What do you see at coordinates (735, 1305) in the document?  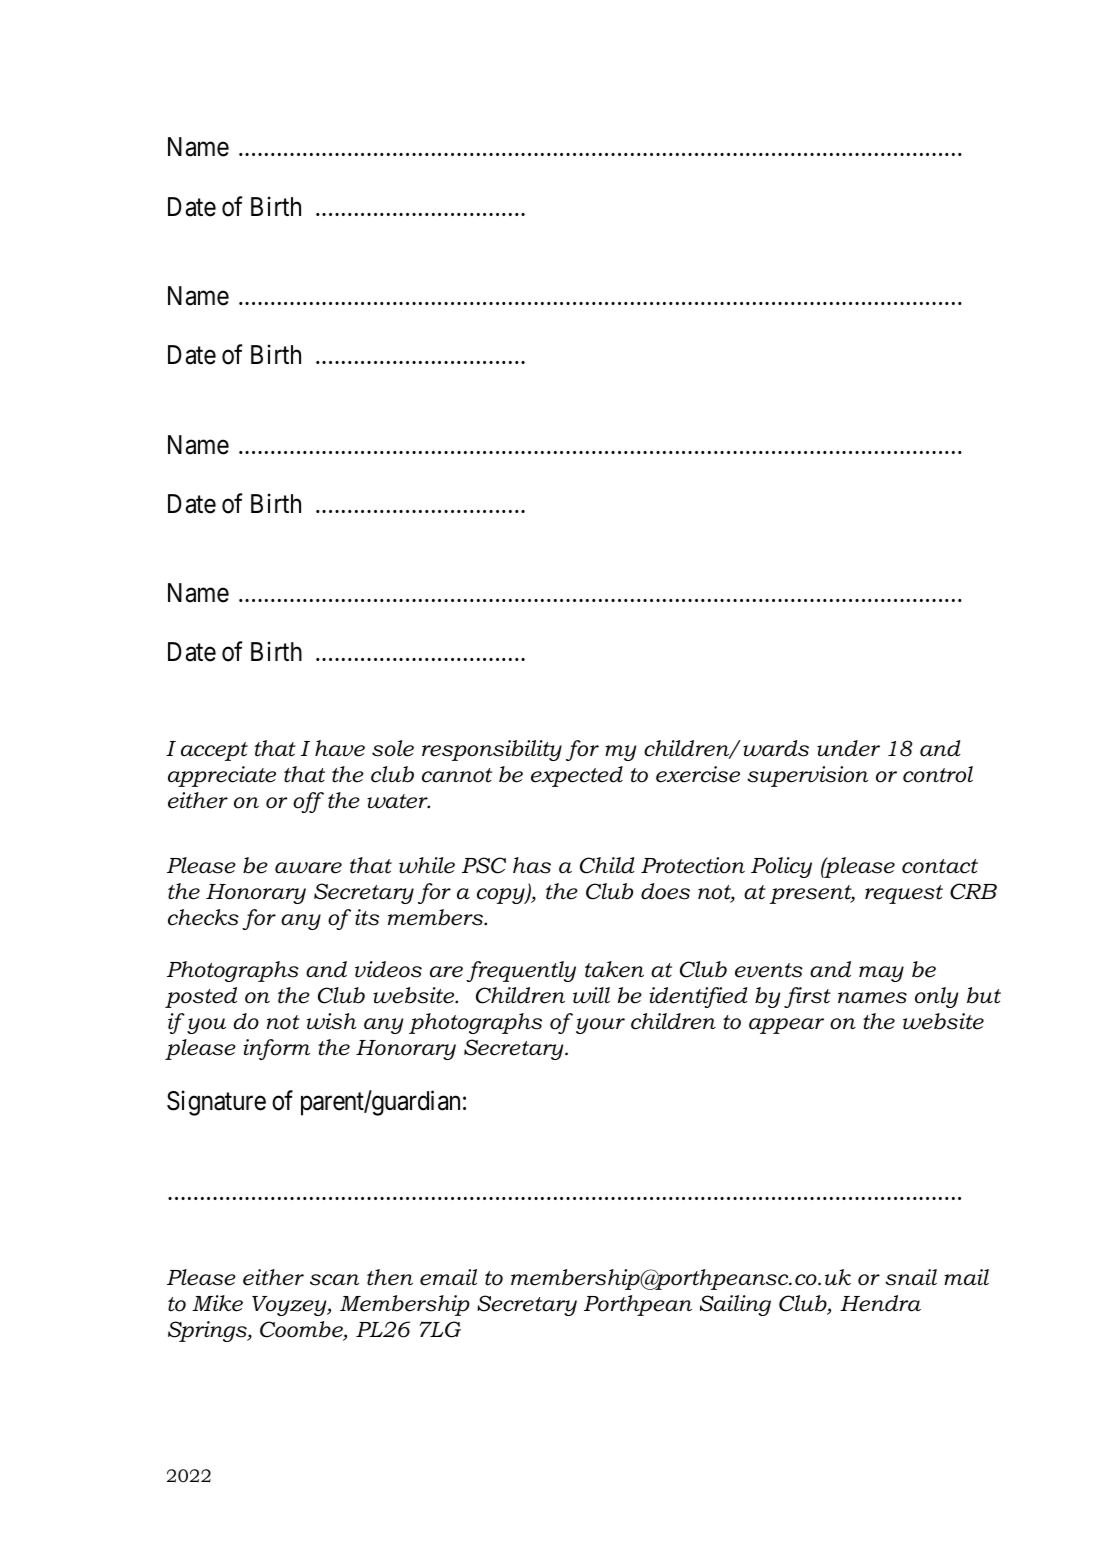 I see `Sailing` at bounding box center [735, 1305].
